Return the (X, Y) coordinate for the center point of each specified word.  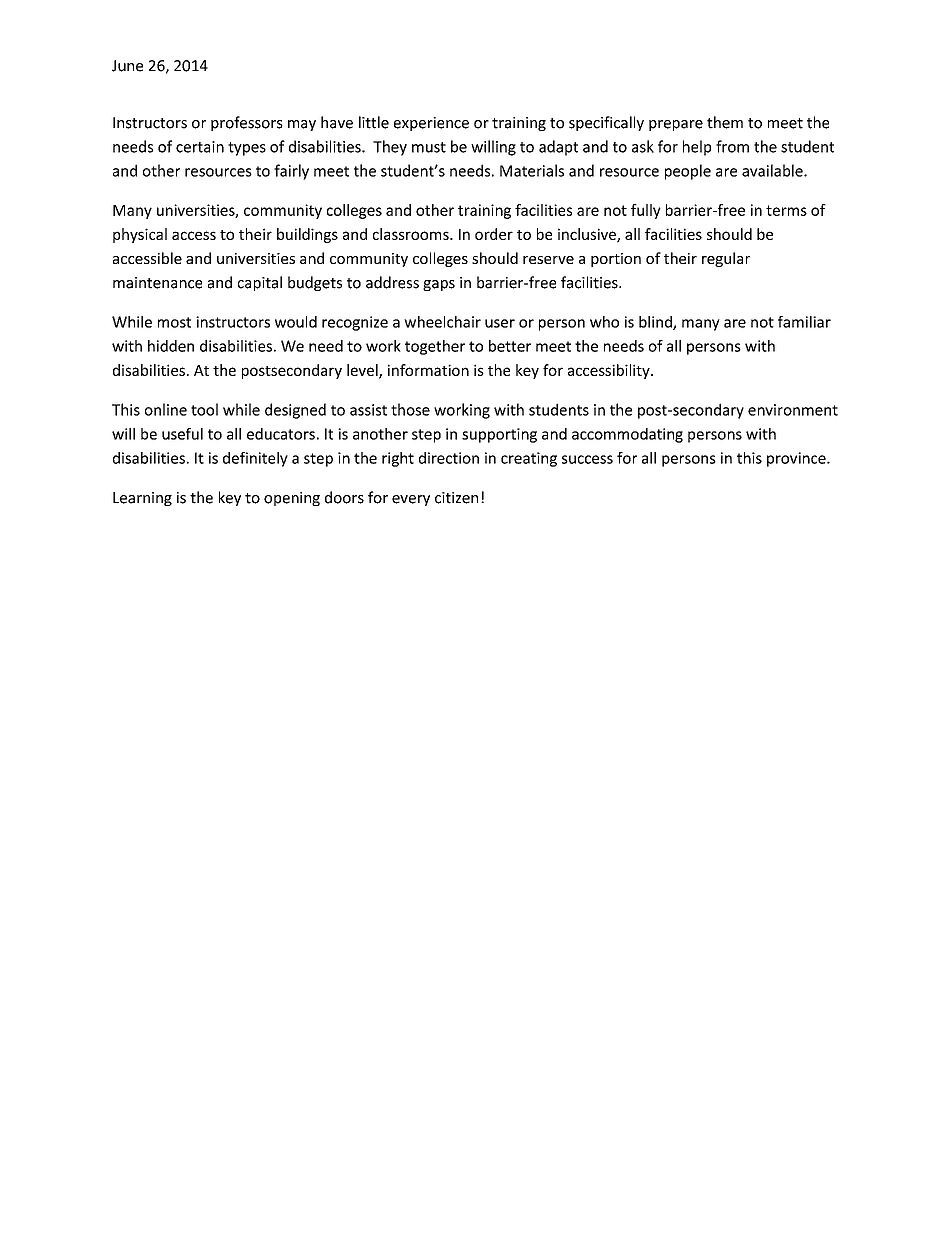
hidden (171, 346)
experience (431, 124)
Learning (142, 499)
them (725, 122)
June (127, 66)
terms (786, 210)
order (494, 234)
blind (656, 323)
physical (140, 235)
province (797, 459)
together (435, 347)
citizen (456, 498)
